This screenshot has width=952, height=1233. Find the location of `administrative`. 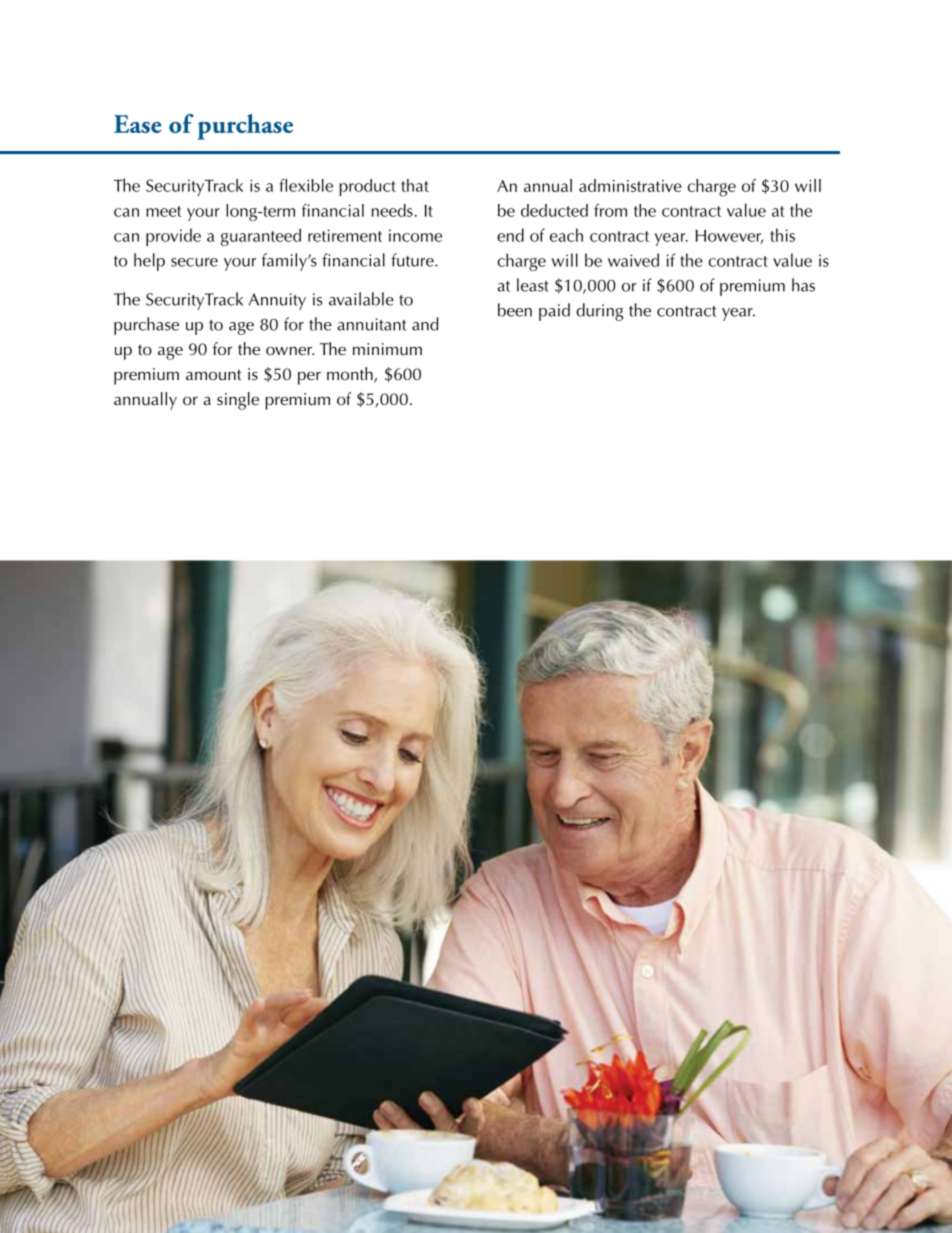

administrative is located at coordinates (630, 185).
